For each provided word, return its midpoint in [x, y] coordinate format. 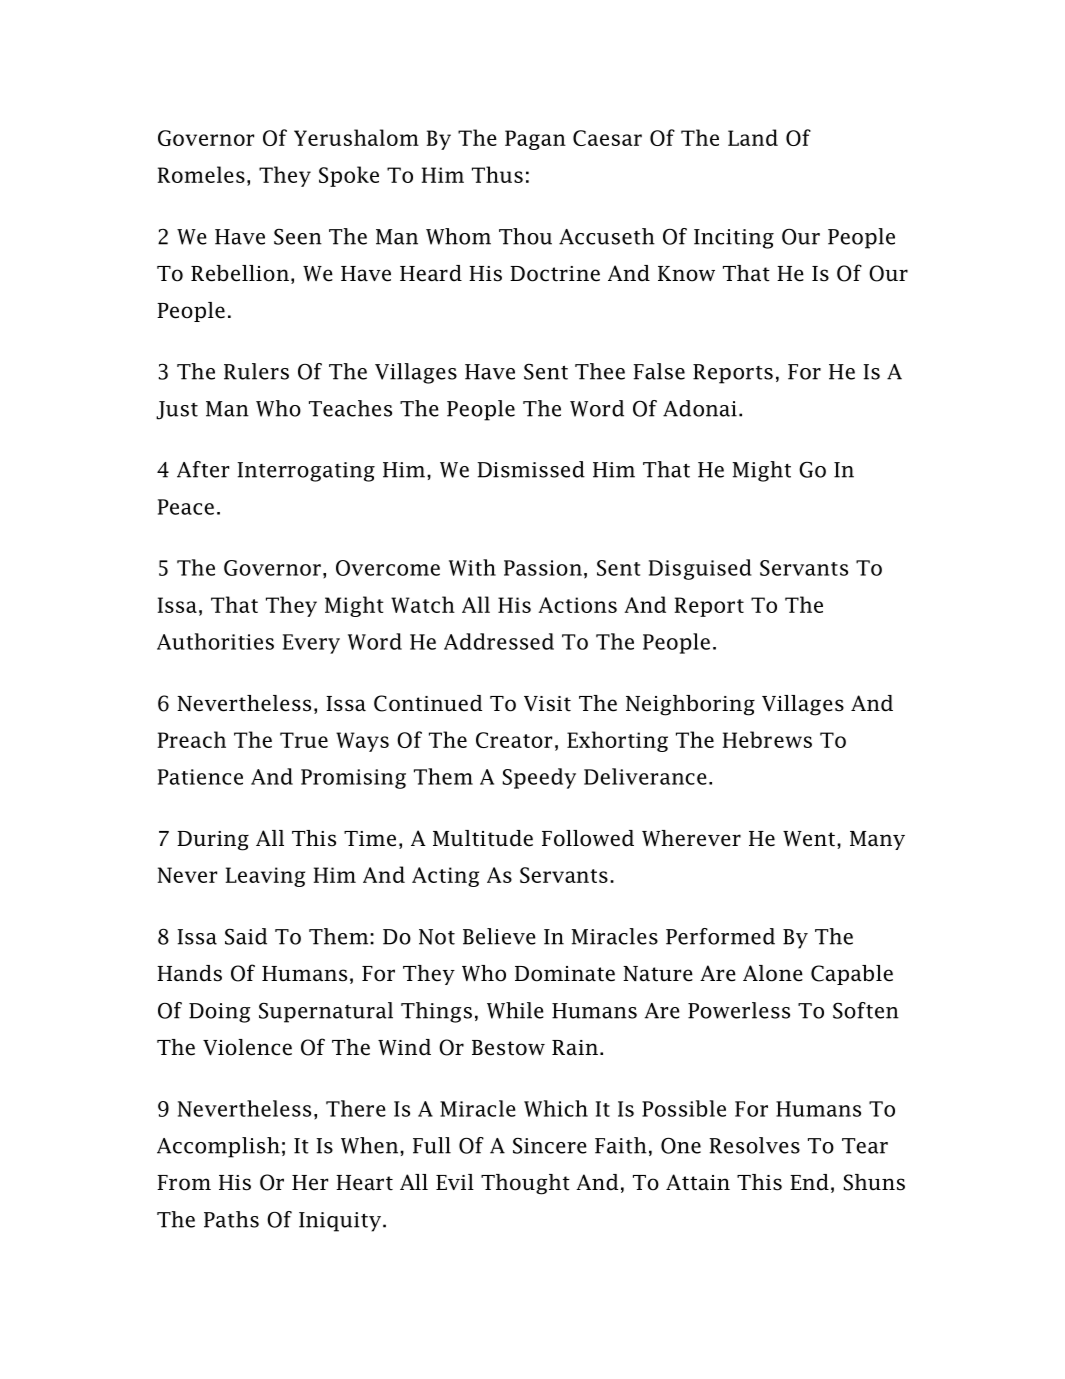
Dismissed [531, 469]
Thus [497, 174]
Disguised [700, 569]
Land [753, 137]
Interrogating [306, 472]
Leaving [265, 877]
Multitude [483, 838]
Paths [231, 1219]
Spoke [349, 176]
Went [809, 839]
